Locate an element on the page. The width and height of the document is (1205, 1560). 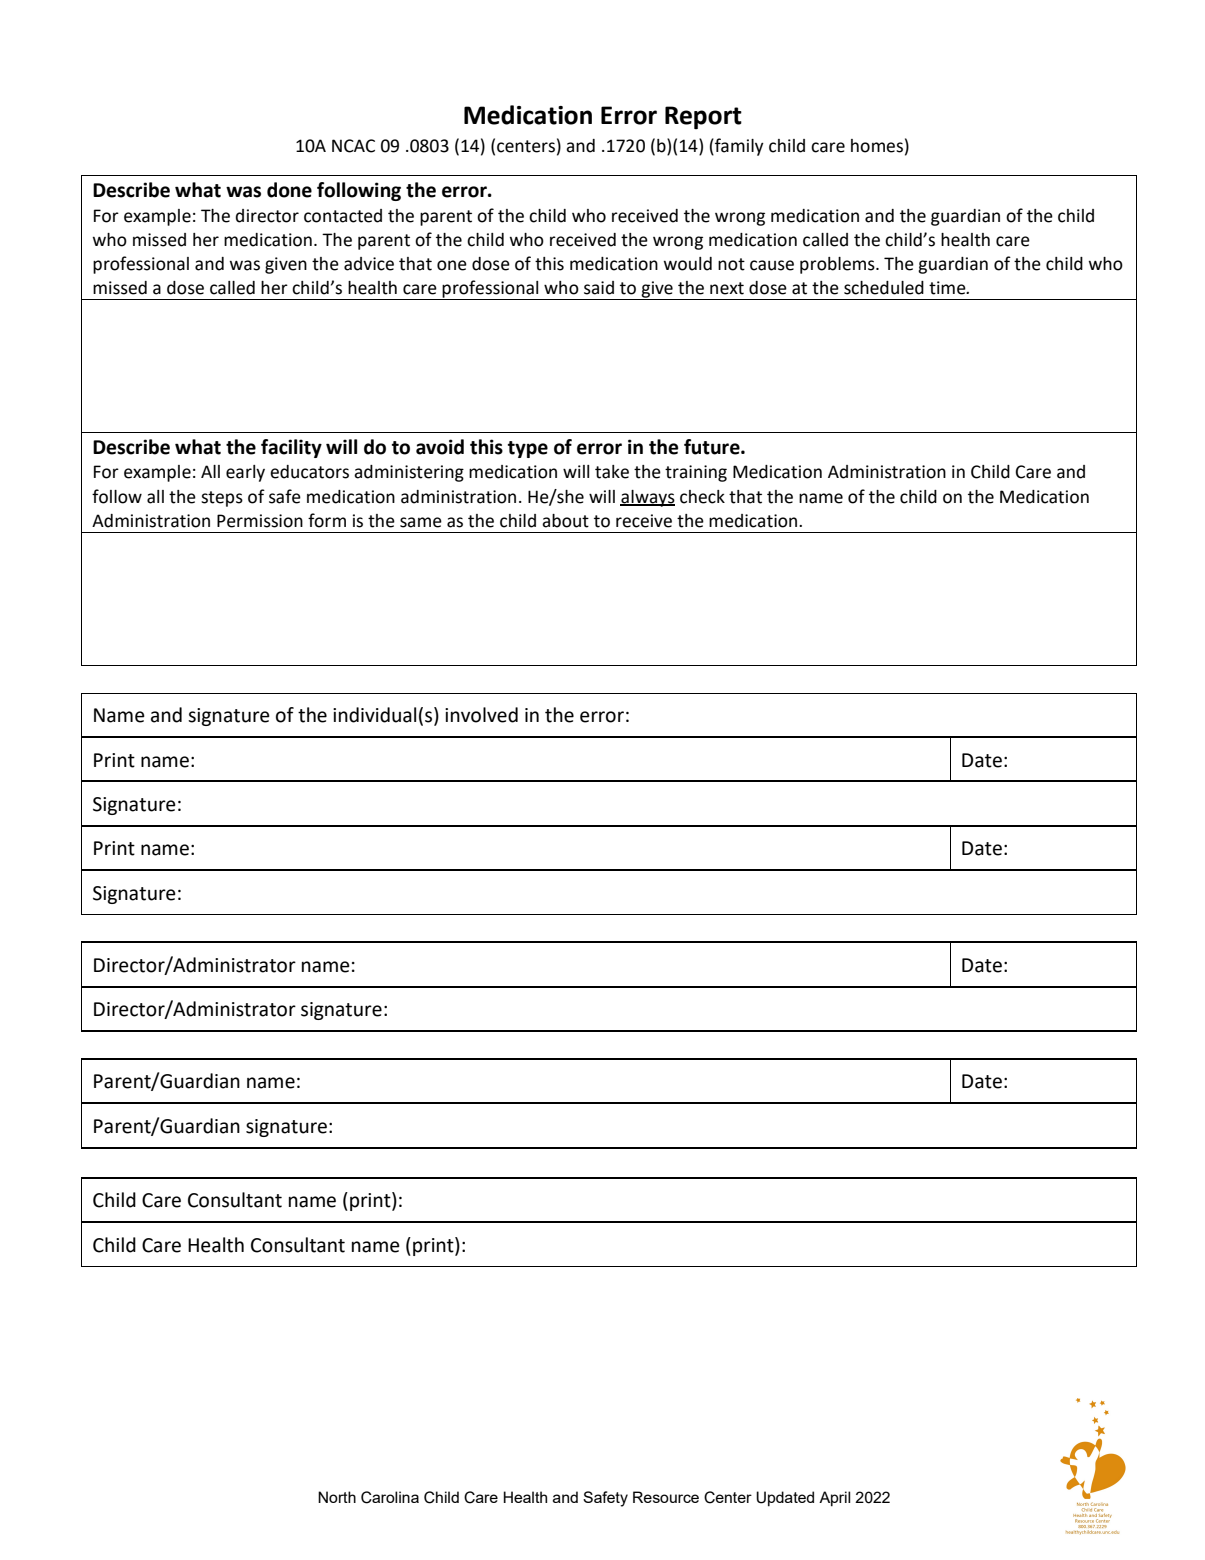
Resource is located at coordinates (666, 1497).
